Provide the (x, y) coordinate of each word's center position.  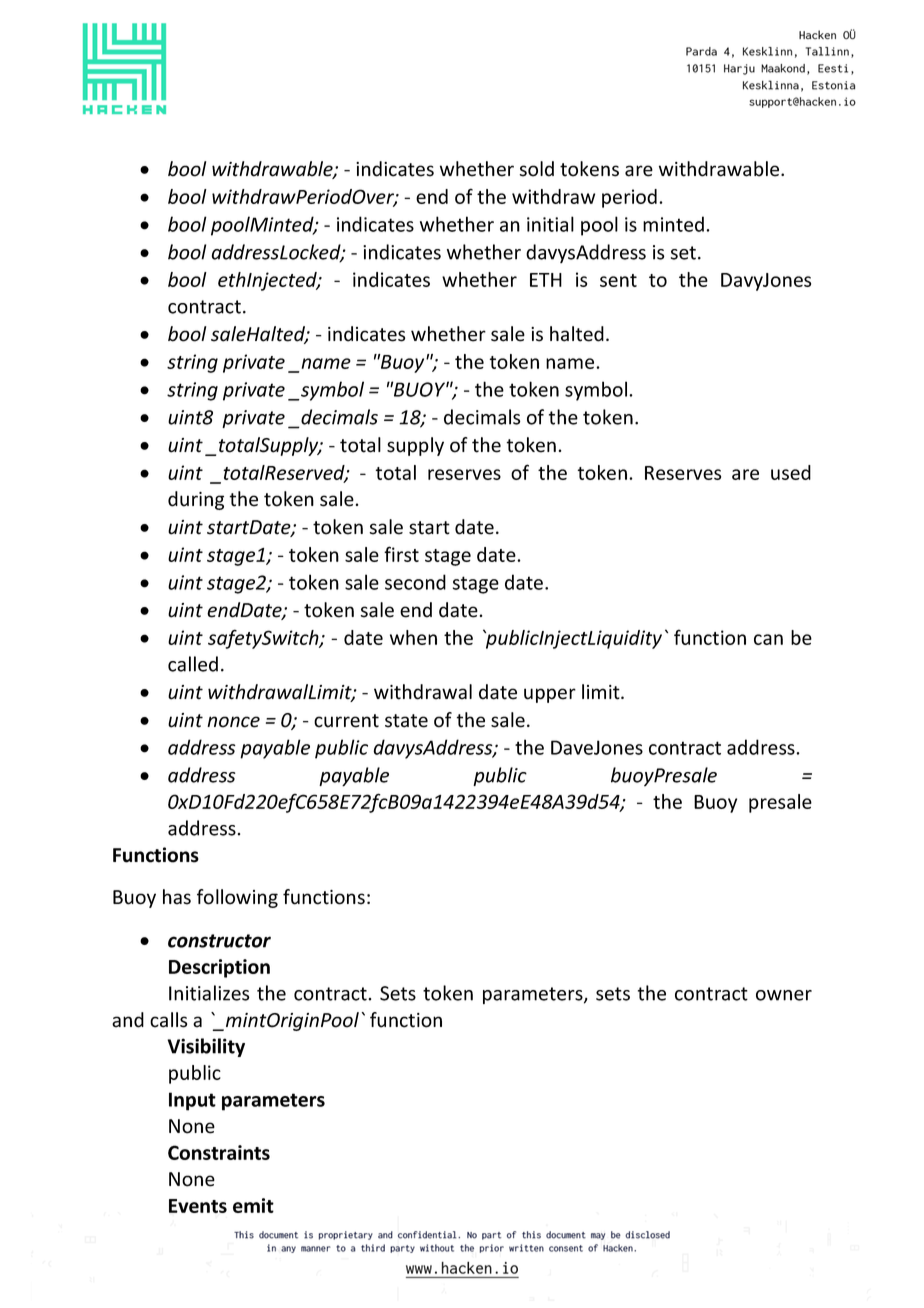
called (193, 664)
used (791, 472)
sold (536, 169)
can (768, 639)
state (406, 721)
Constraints (219, 1152)
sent (618, 280)
